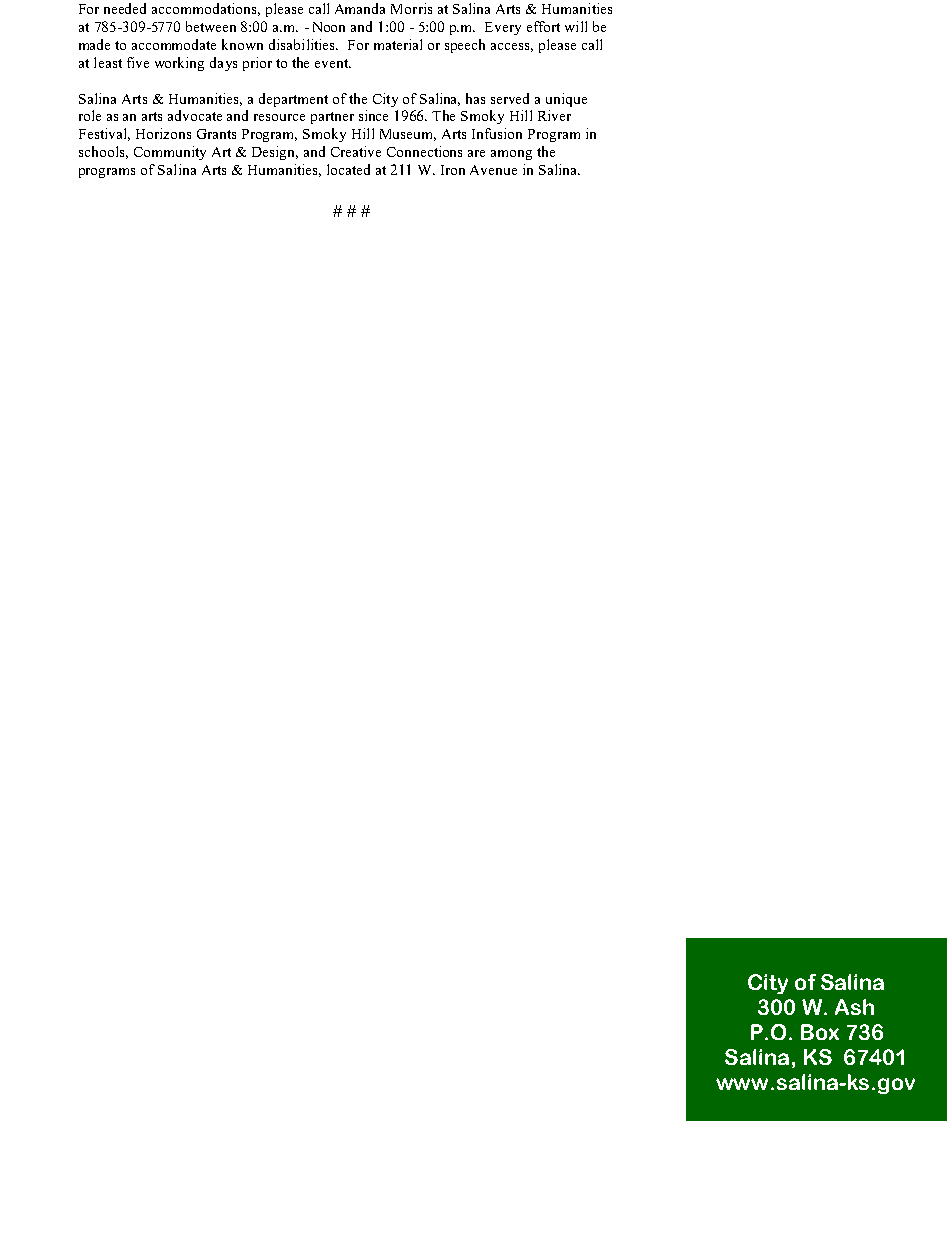  What do you see at coordinates (576, 26) in the image?
I see `will` at bounding box center [576, 26].
